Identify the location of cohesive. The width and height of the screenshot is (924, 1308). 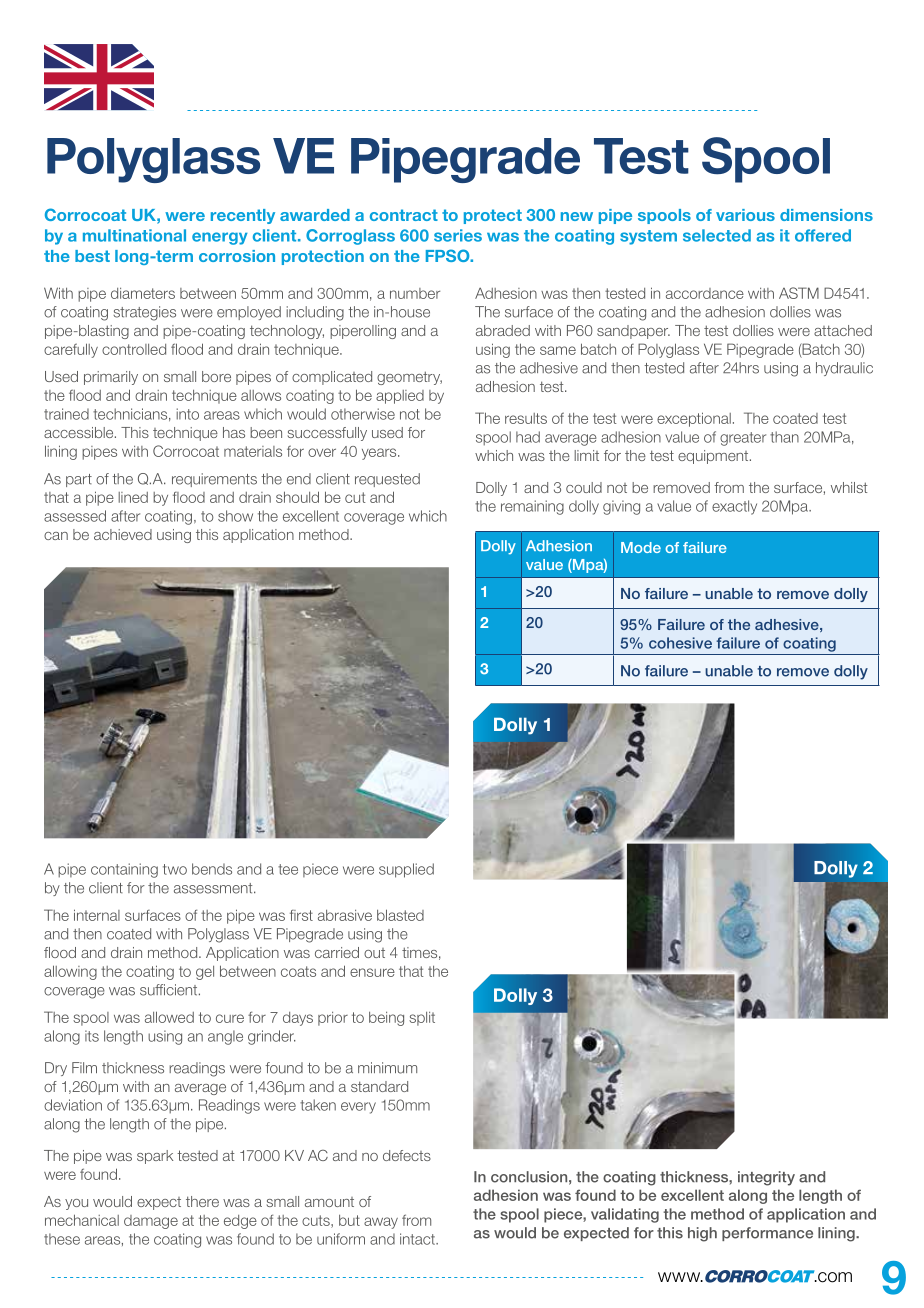
(680, 643).
